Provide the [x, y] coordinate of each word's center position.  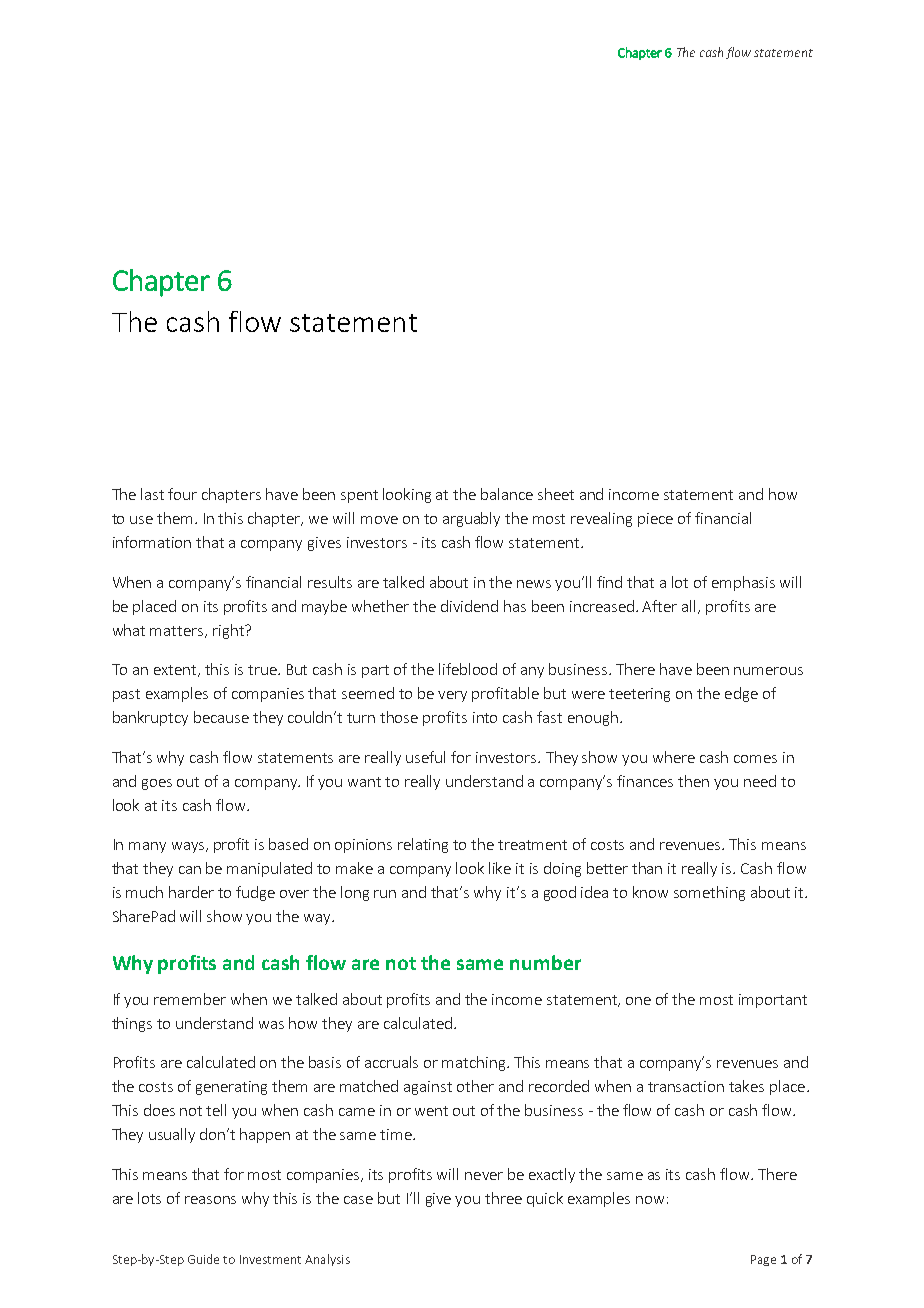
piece [655, 520]
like [500, 868]
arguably [471, 519]
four [182, 494]
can [190, 870]
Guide [203, 1259]
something [709, 893]
